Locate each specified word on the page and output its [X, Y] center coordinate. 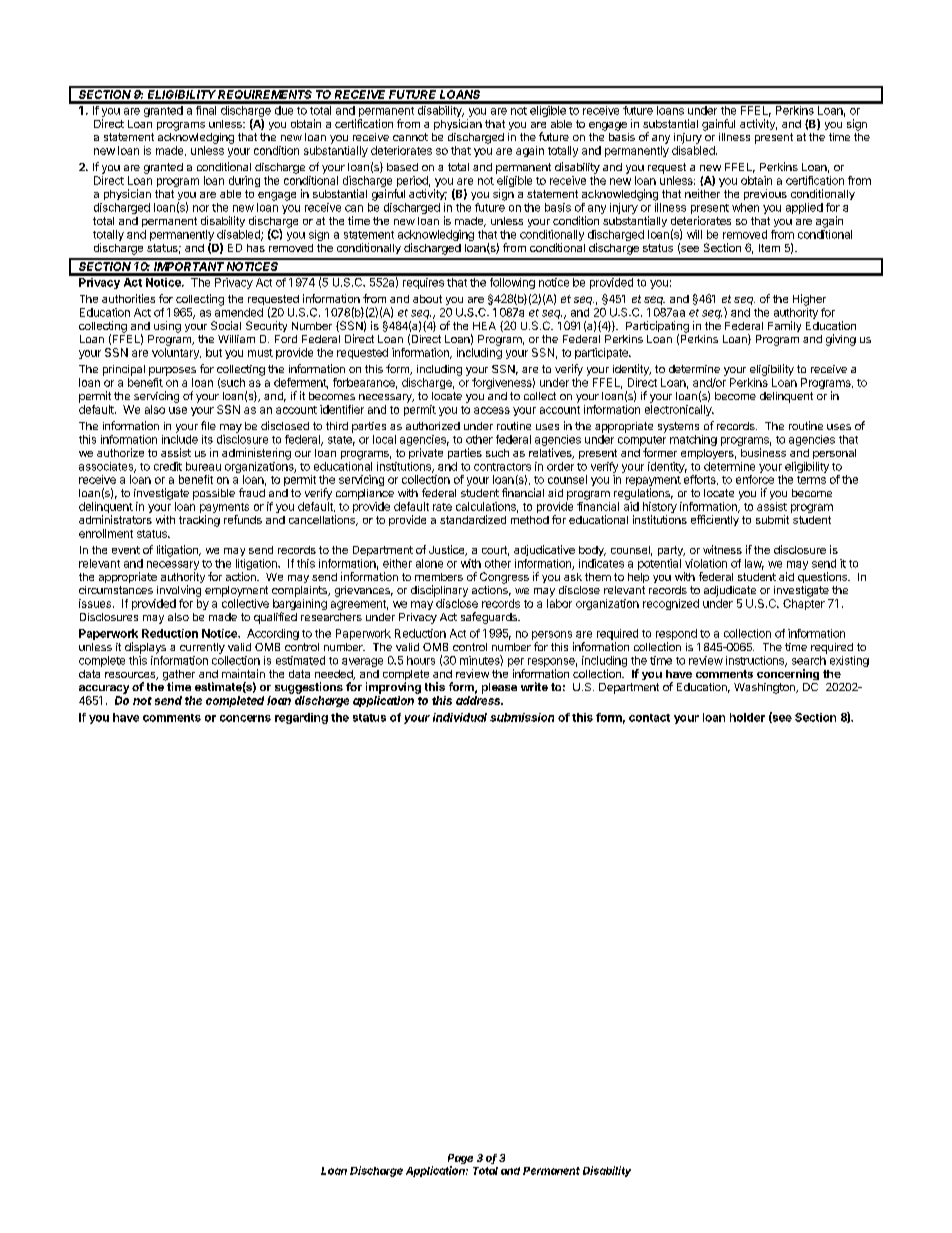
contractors [502, 467]
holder [747, 717]
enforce [755, 479]
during [244, 181]
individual [460, 717]
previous [765, 194]
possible [214, 494]
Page [460, 1160]
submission [522, 717]
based [402, 167]
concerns [245, 718]
